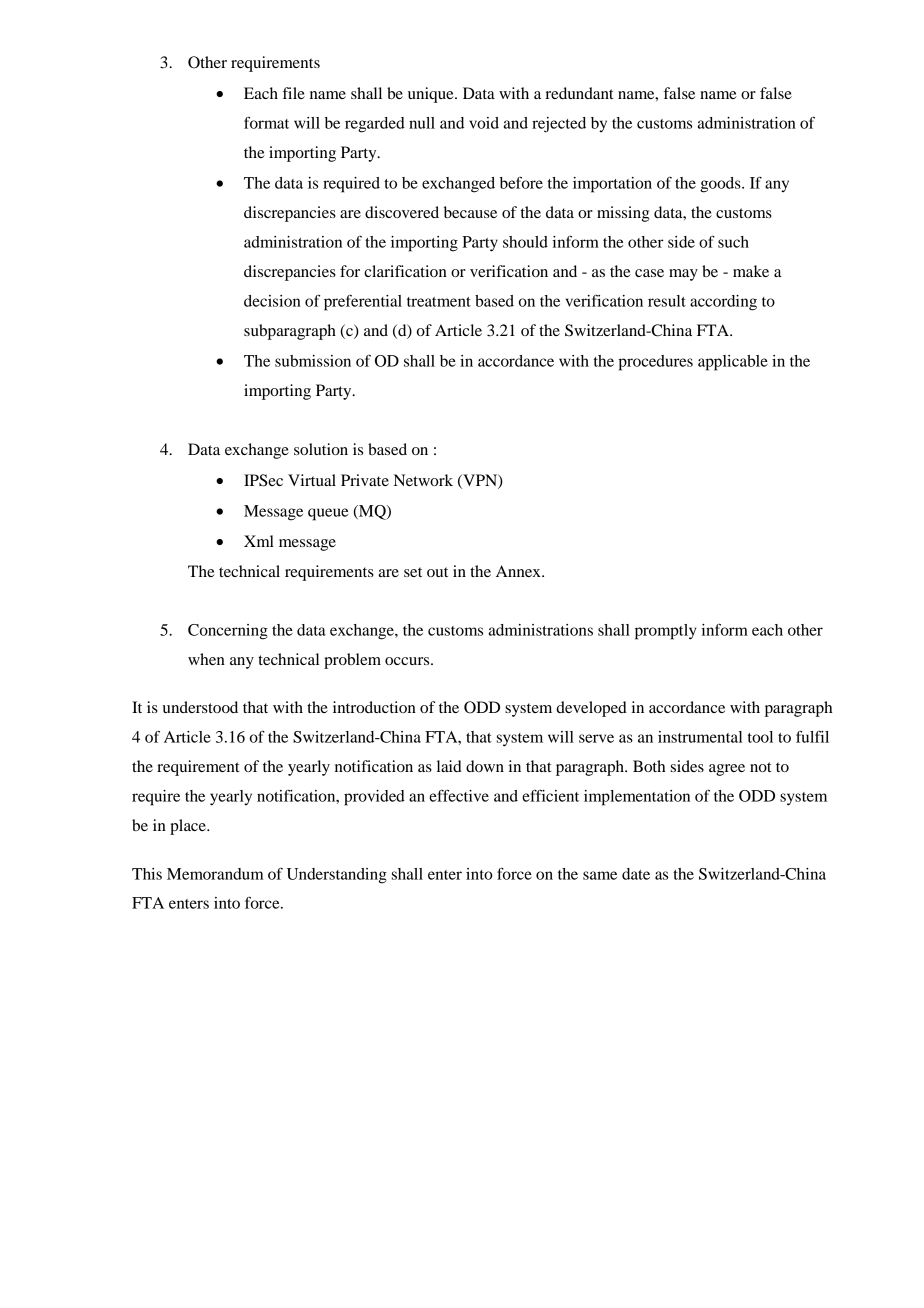 The width and height of the image is (924, 1308). Describe the element at coordinates (666, 632) in the image. I see `promptly` at that location.
